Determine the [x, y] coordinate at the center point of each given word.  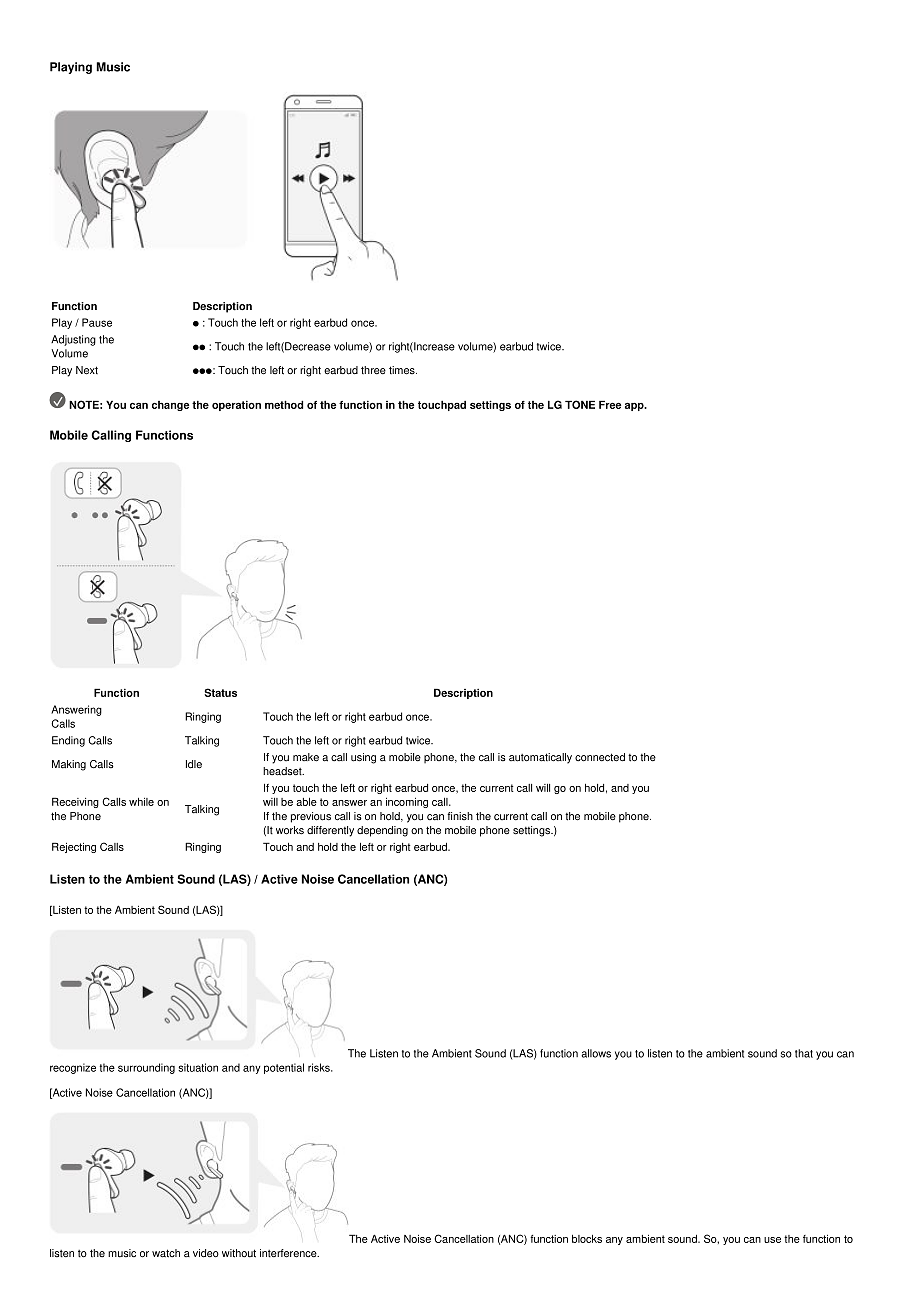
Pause [97, 322]
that [804, 1053]
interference [289, 1253]
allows [596, 1053]
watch [166, 1253]
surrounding [146, 1068]
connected [600, 757]
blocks [587, 1239]
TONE [580, 404]
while [141, 802]
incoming [407, 803]
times [403, 370]
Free [610, 404]
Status [220, 692]
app [635, 406]
